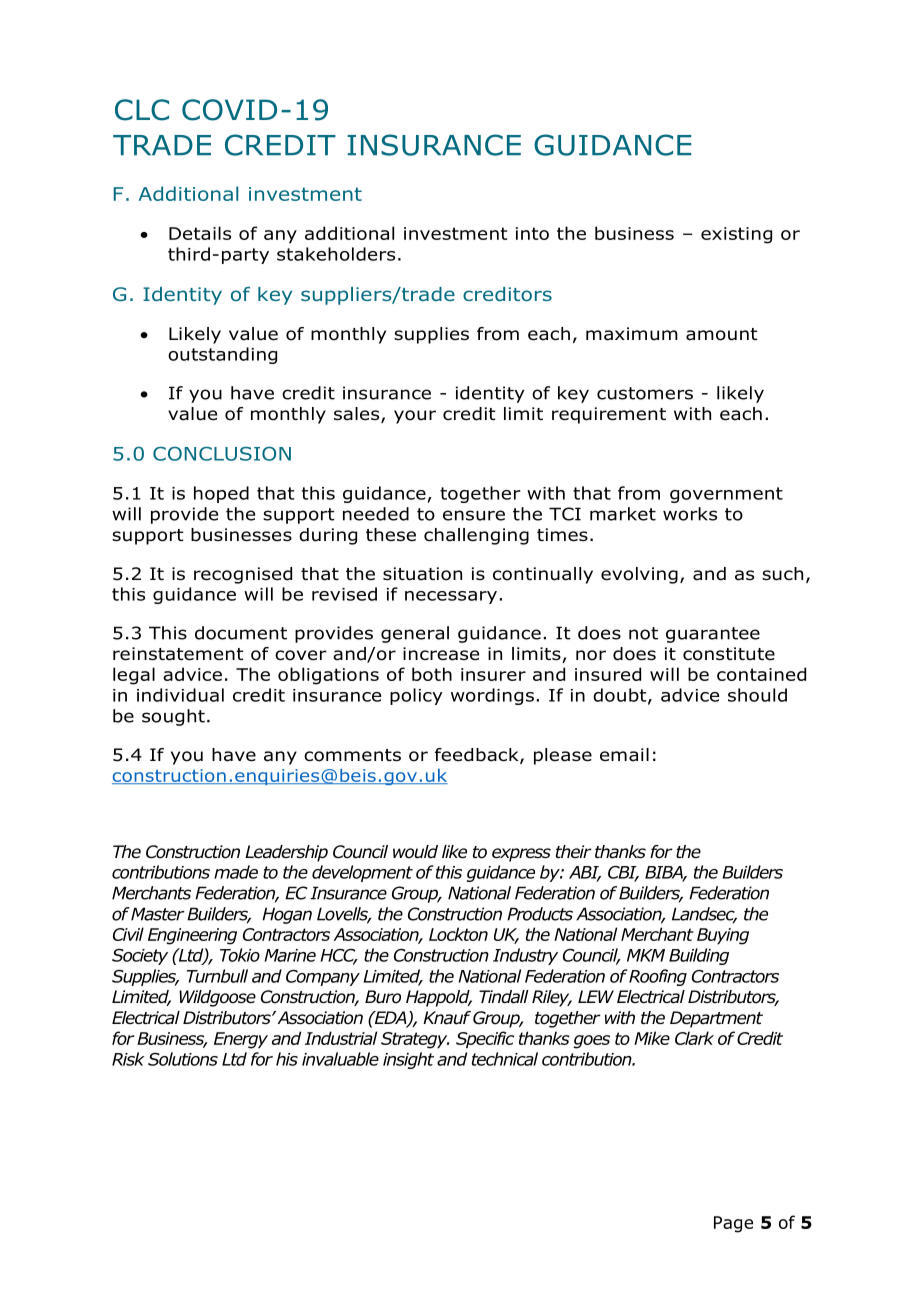  I want to click on ensure, so click(474, 515).
